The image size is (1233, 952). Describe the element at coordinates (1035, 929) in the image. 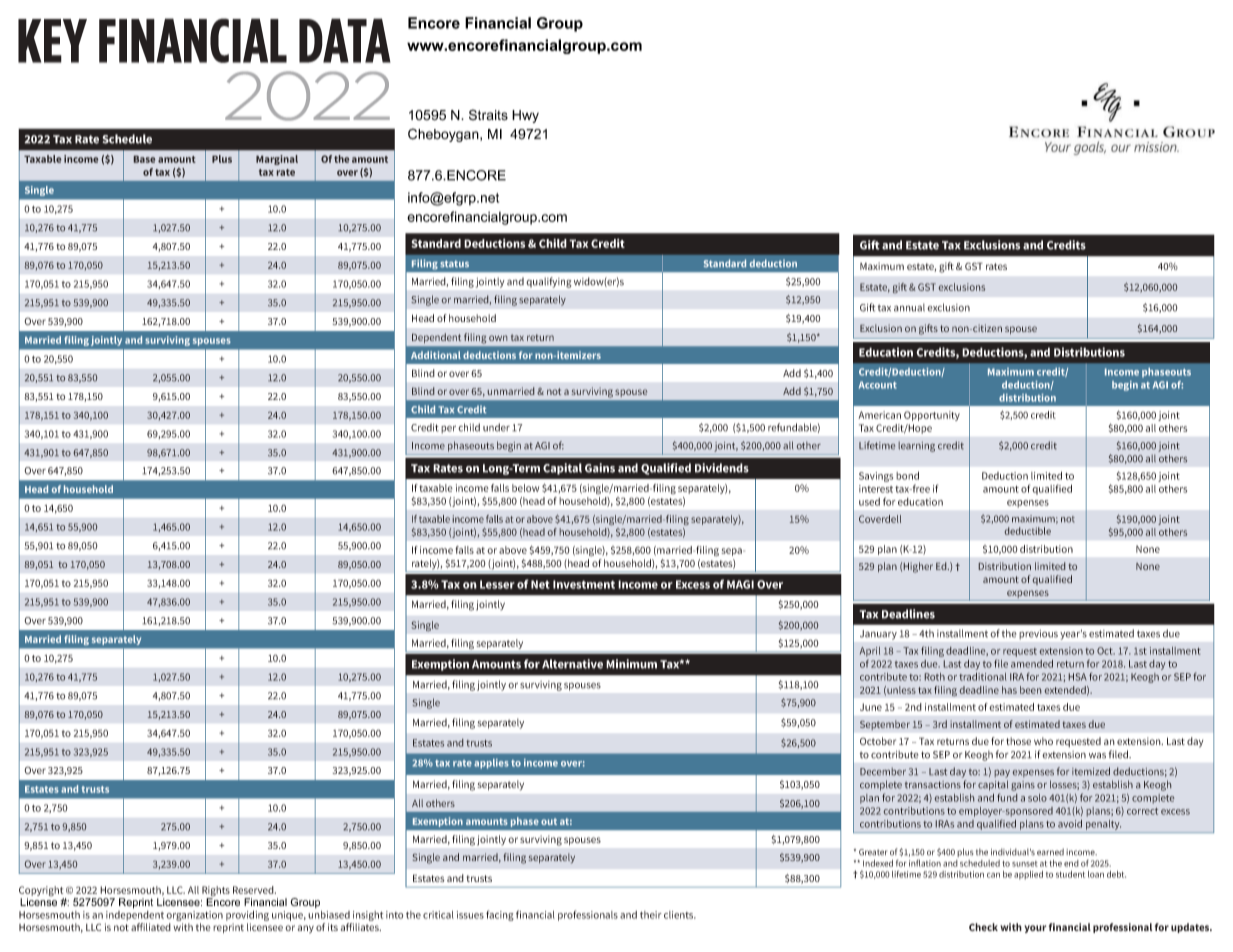

I see `your` at that location.
